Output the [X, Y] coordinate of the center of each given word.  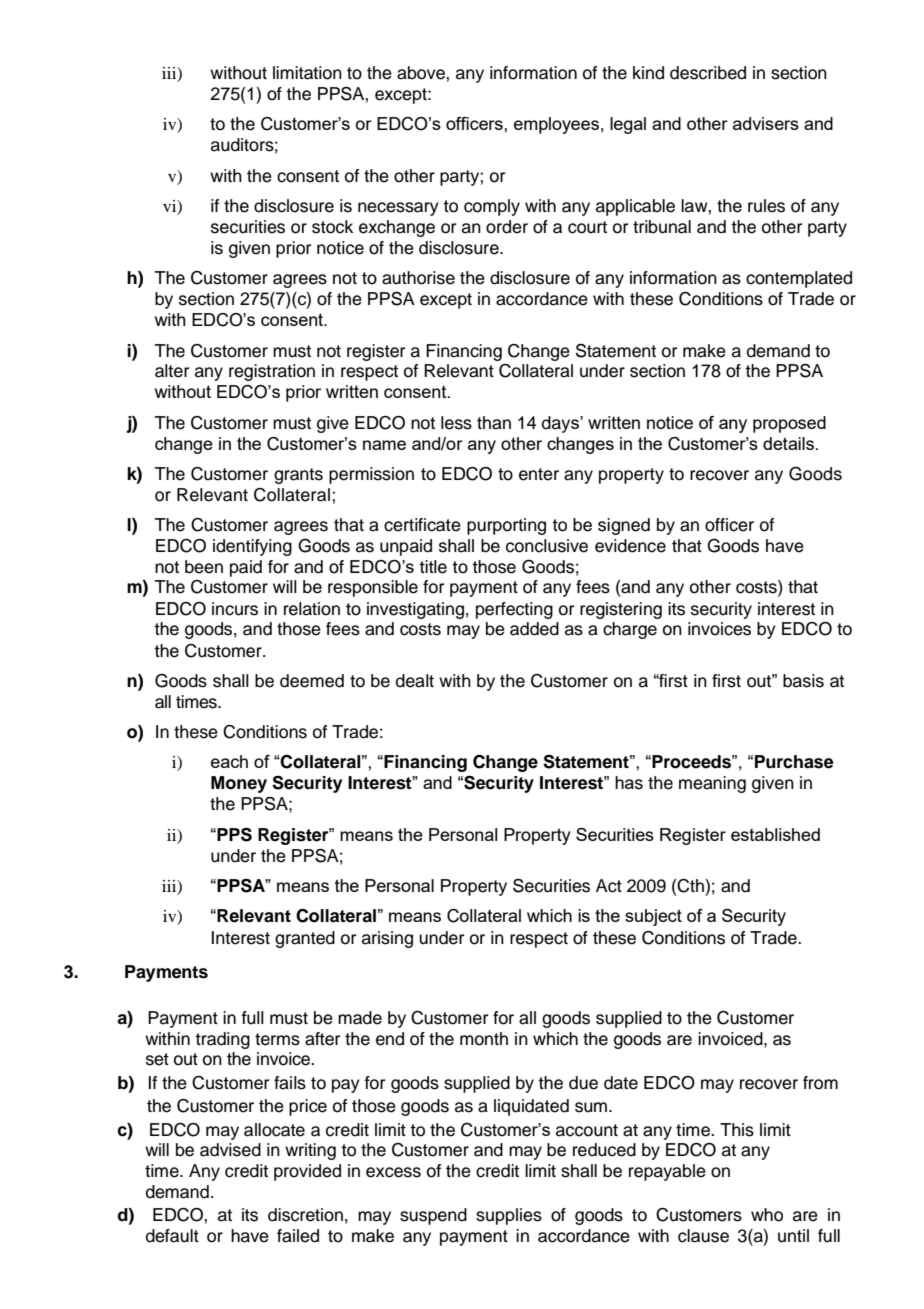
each [229, 761]
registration [272, 372]
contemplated [799, 279]
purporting [506, 526]
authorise [418, 278]
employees [556, 125]
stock [332, 227]
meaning [712, 784]
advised [230, 1150]
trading [222, 1040]
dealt [415, 681]
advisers [766, 123]
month [484, 1039]
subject [653, 917]
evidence [630, 546]
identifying [252, 547]
